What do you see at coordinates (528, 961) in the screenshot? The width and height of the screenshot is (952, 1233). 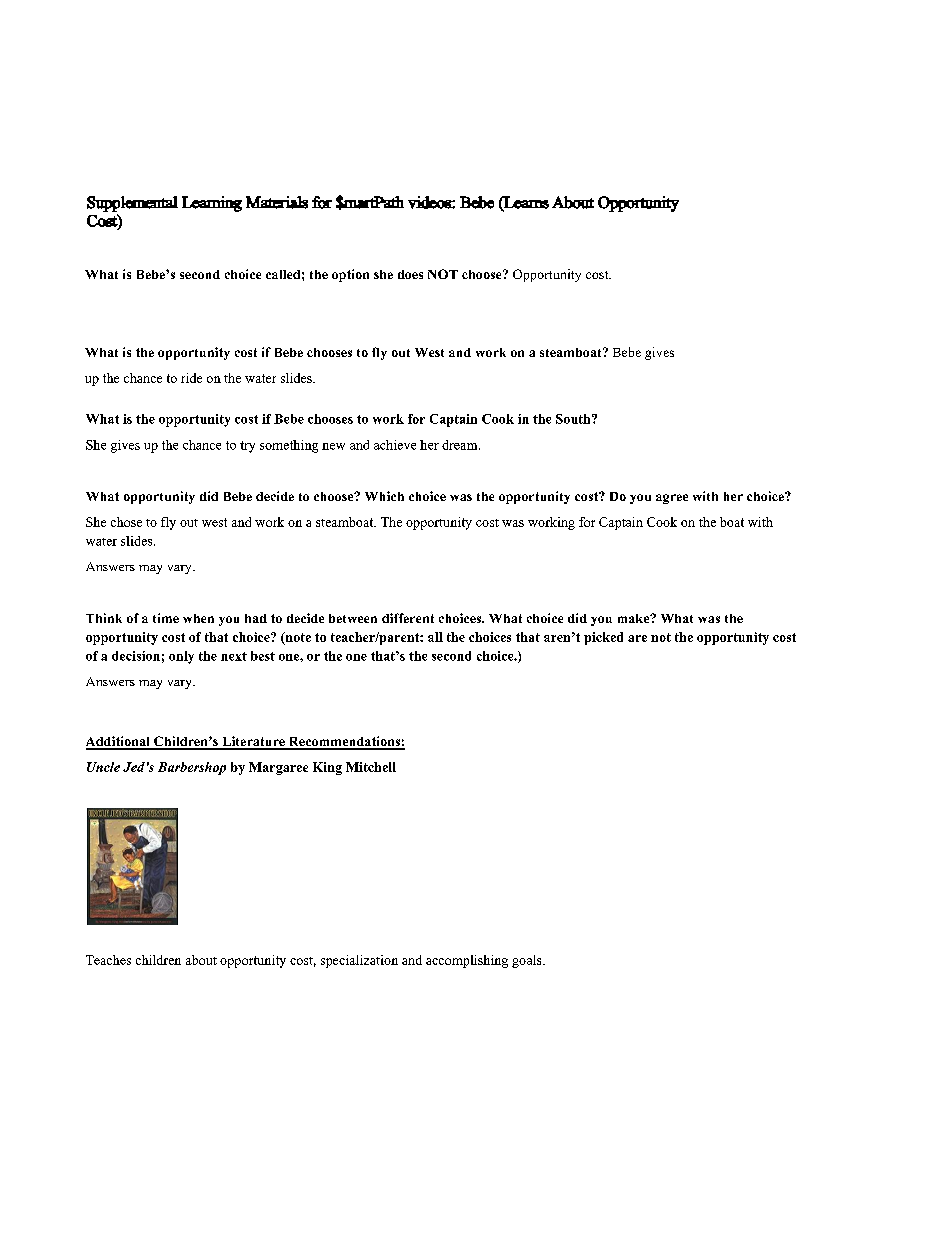 I see `goals` at bounding box center [528, 961].
